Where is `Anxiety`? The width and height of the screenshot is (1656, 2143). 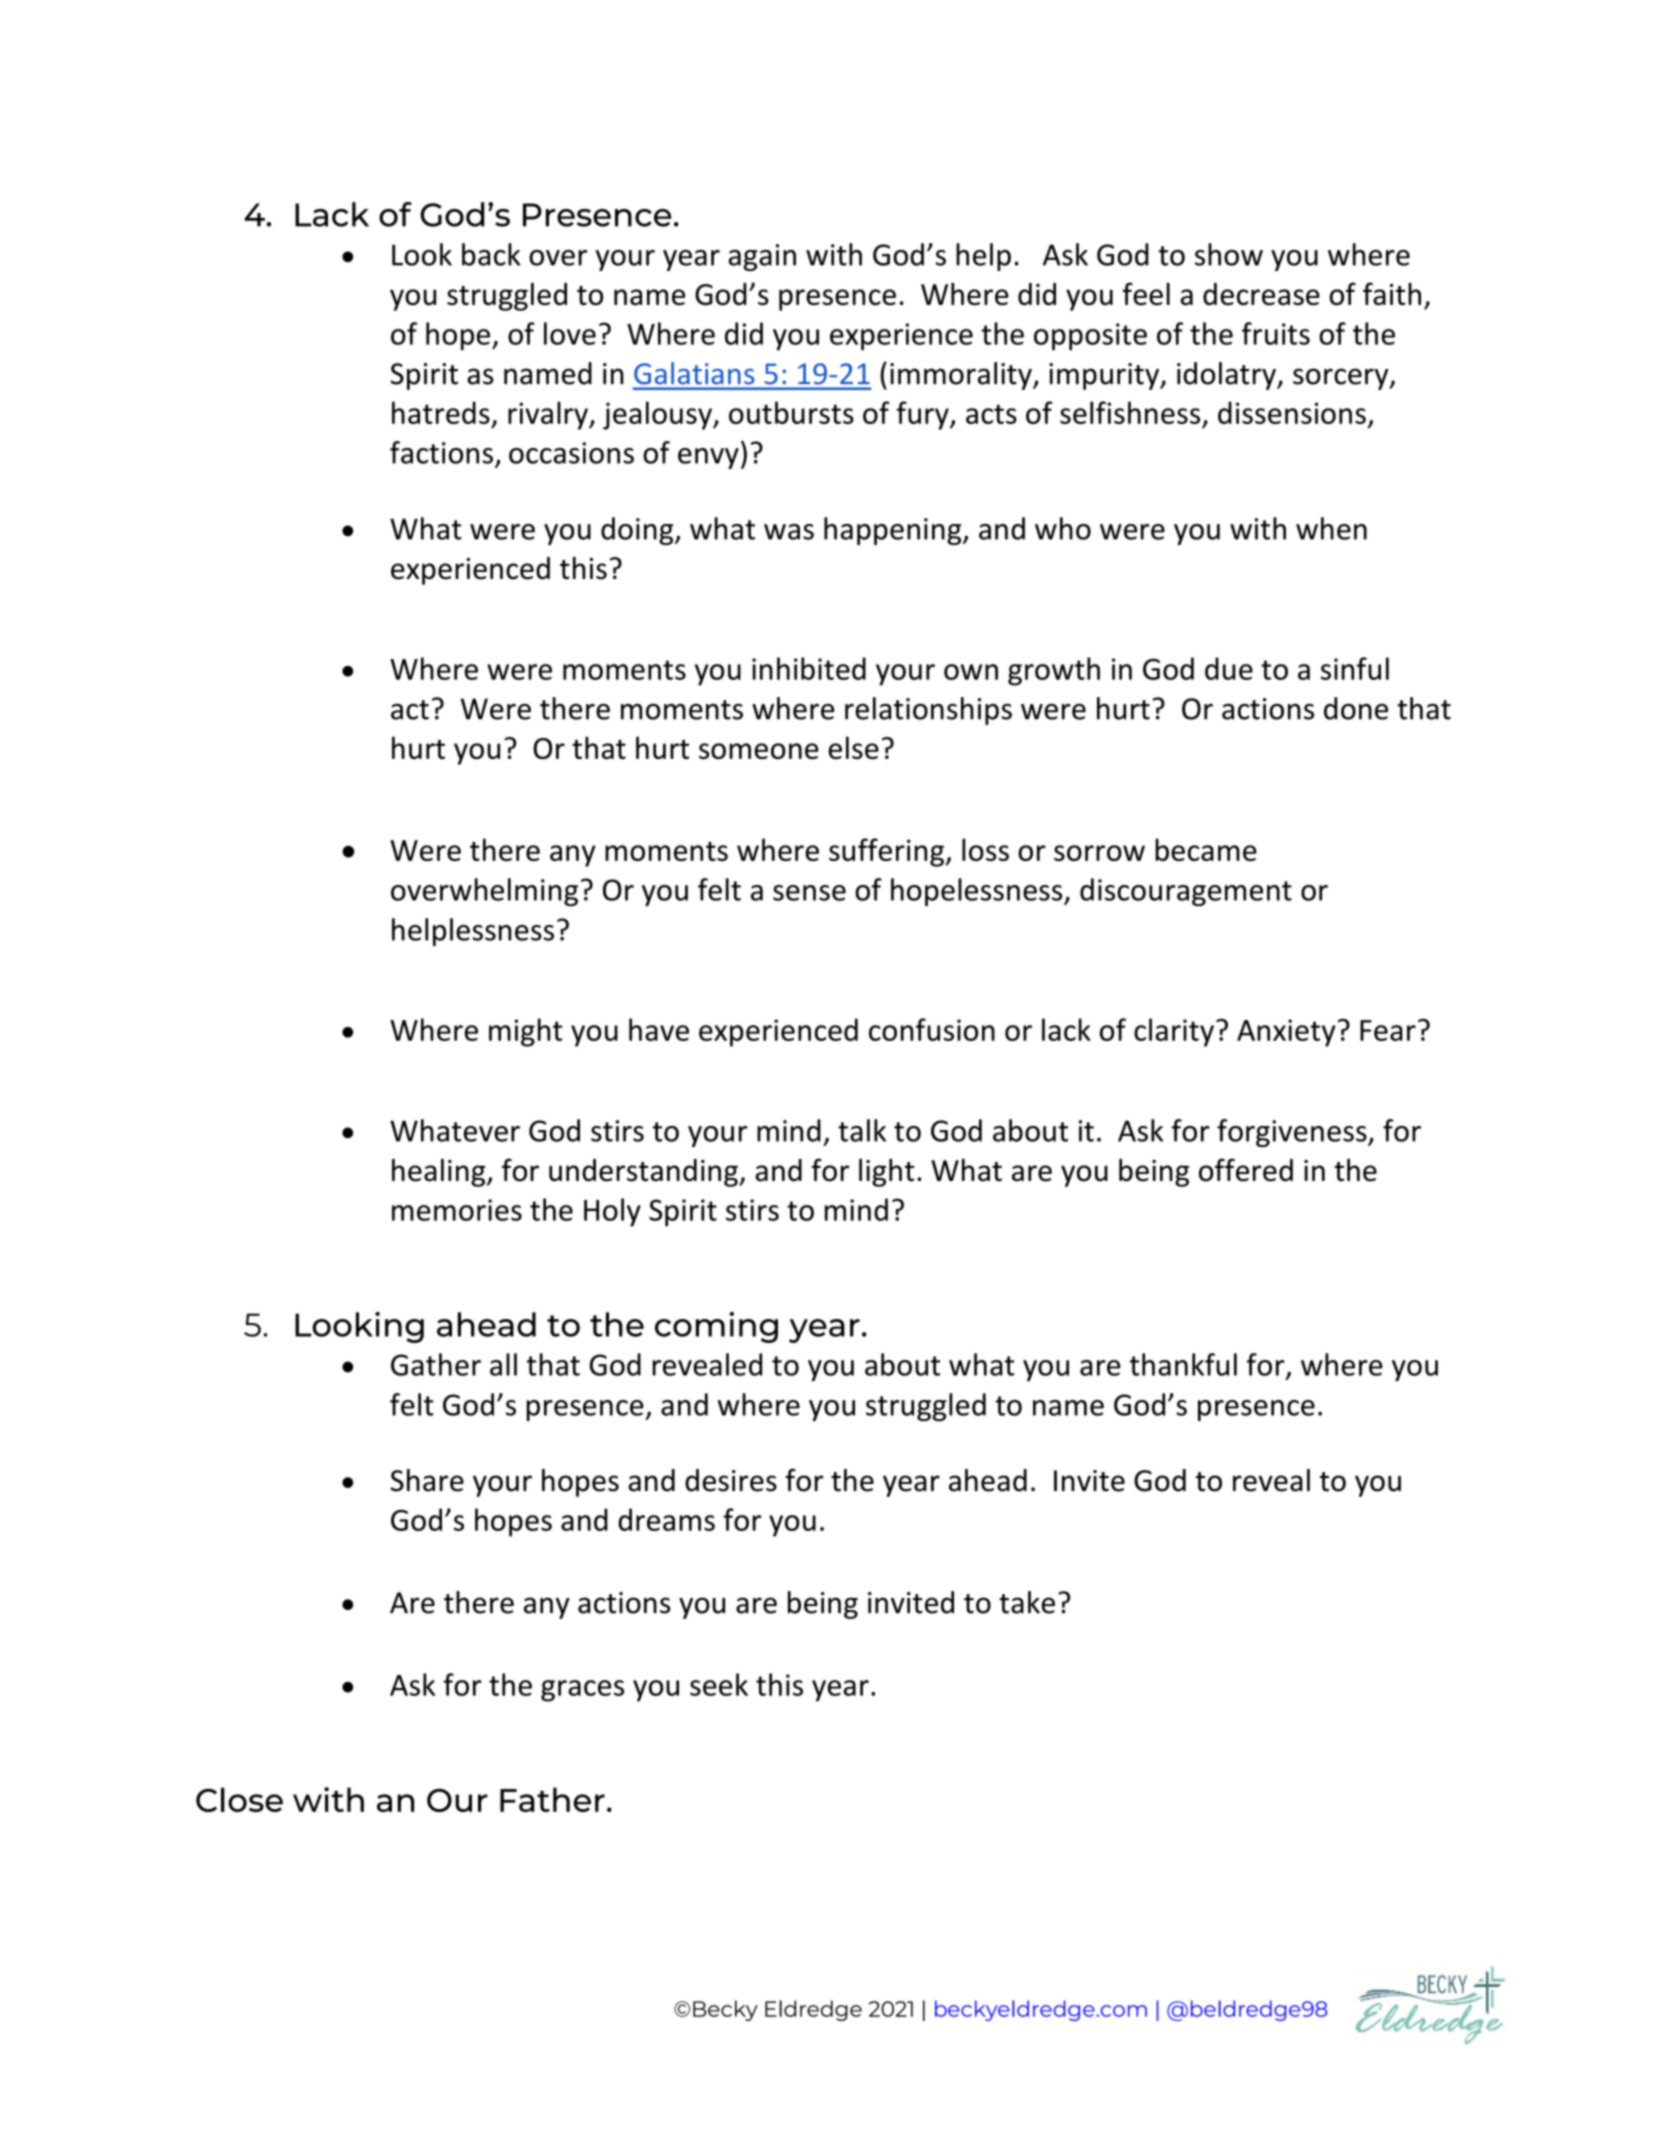
Anxiety is located at coordinates (1286, 1033).
